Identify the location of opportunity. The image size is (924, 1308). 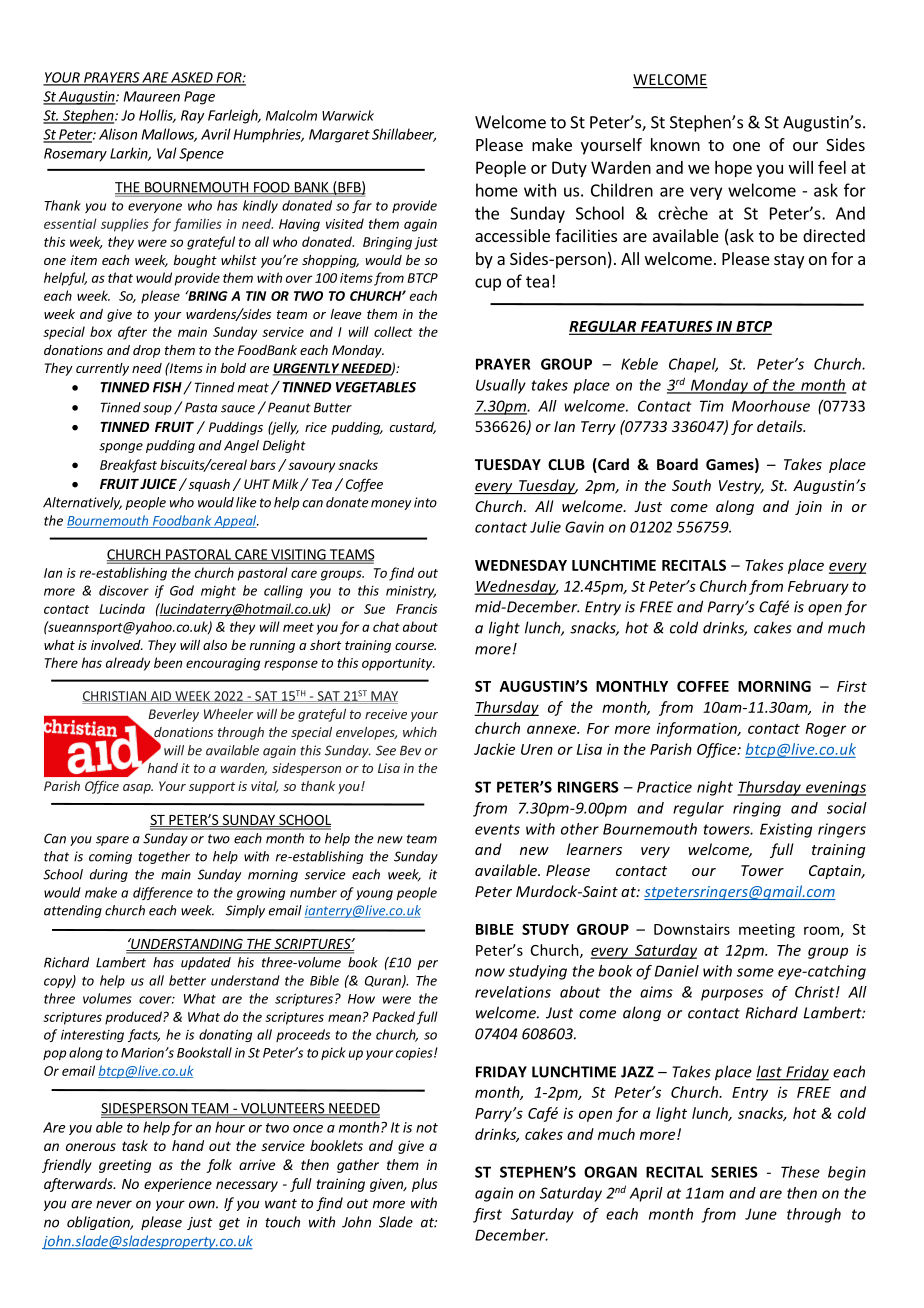
(398, 664).
